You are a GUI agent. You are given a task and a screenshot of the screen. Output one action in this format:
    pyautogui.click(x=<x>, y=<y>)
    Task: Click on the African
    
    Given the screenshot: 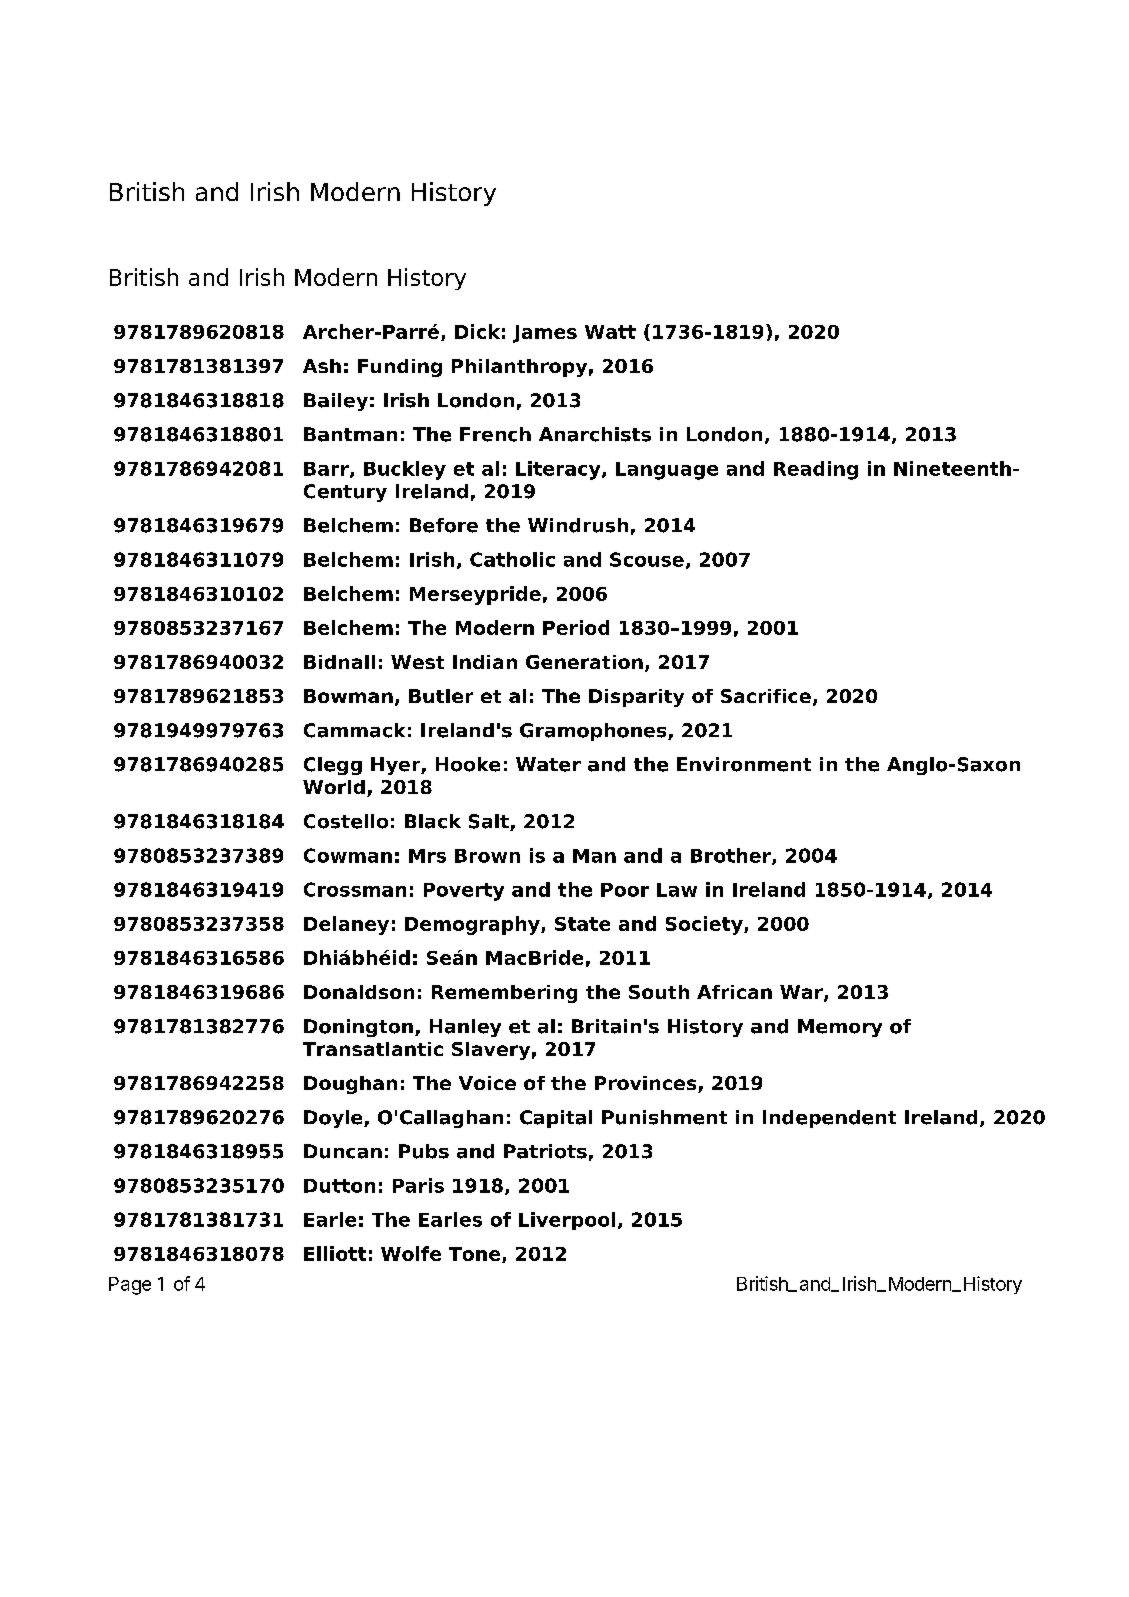 What is the action you would take?
    pyautogui.click(x=734, y=992)
